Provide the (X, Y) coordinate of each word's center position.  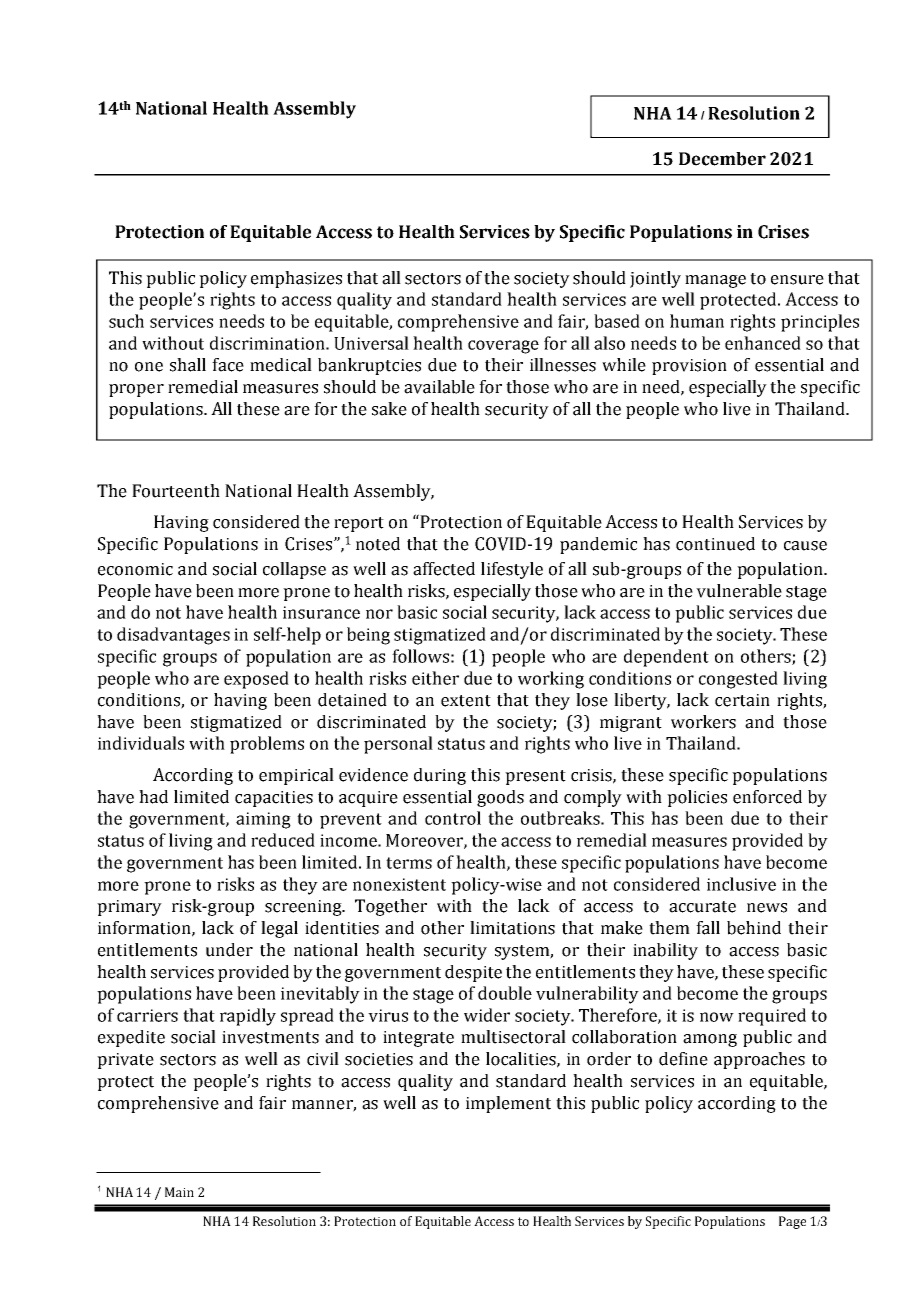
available (439, 387)
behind (754, 928)
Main (179, 1192)
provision (689, 367)
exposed (256, 680)
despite (473, 973)
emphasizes (296, 279)
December (722, 159)
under (229, 950)
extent (466, 701)
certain (742, 700)
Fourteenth (176, 491)
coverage (503, 347)
